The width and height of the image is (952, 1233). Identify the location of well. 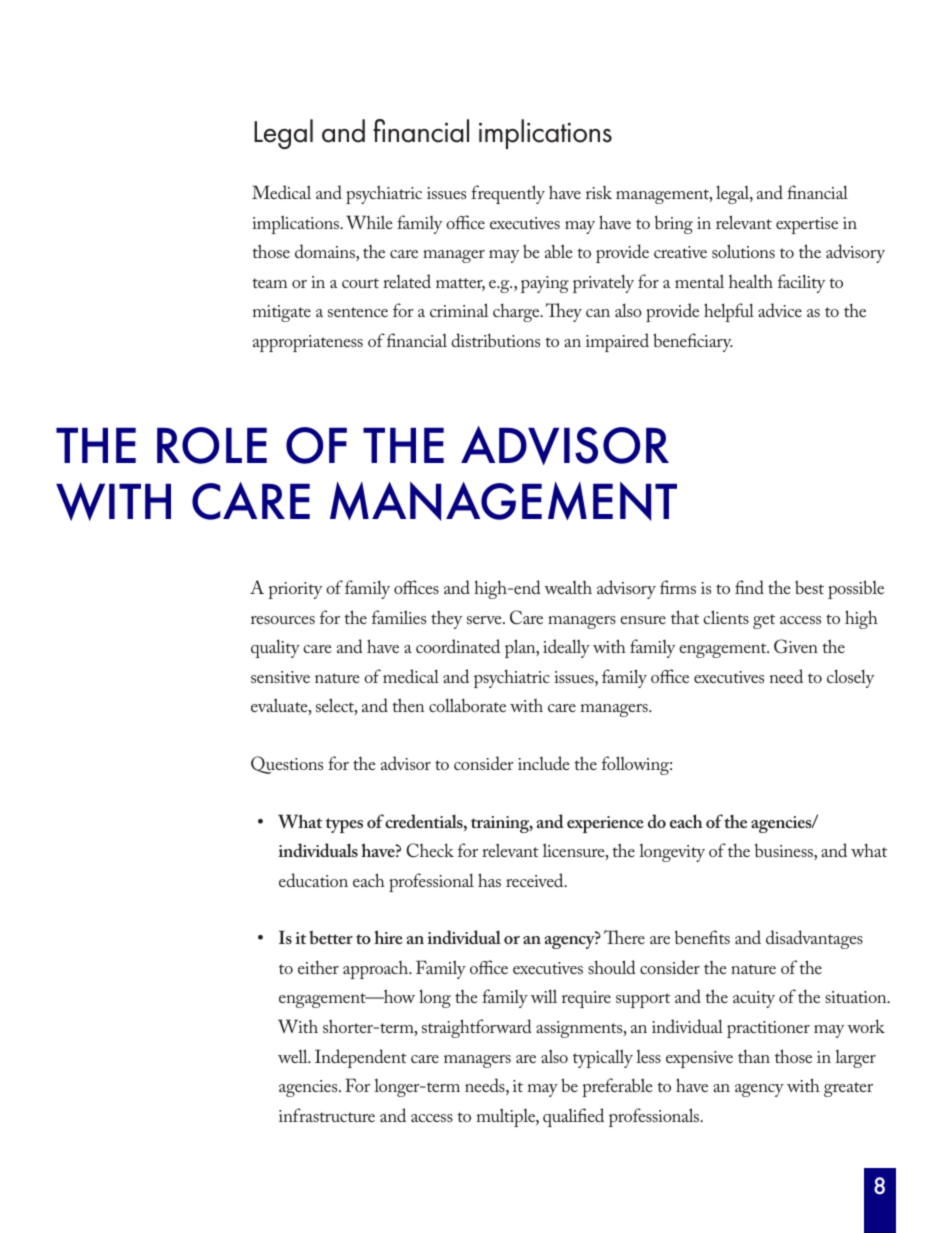
(294, 1056).
